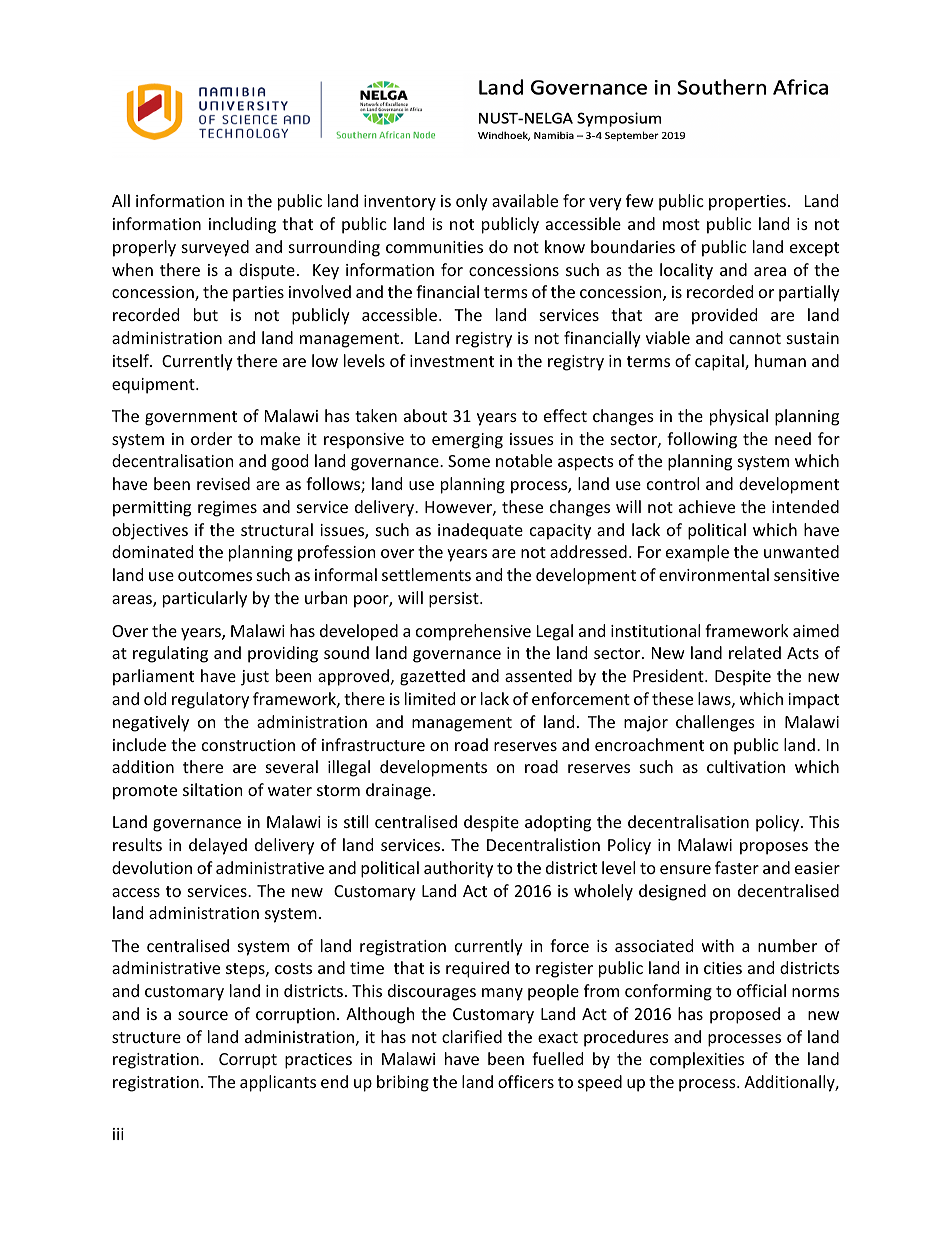  What do you see at coordinates (697, 1060) in the screenshot?
I see `complexities` at bounding box center [697, 1060].
